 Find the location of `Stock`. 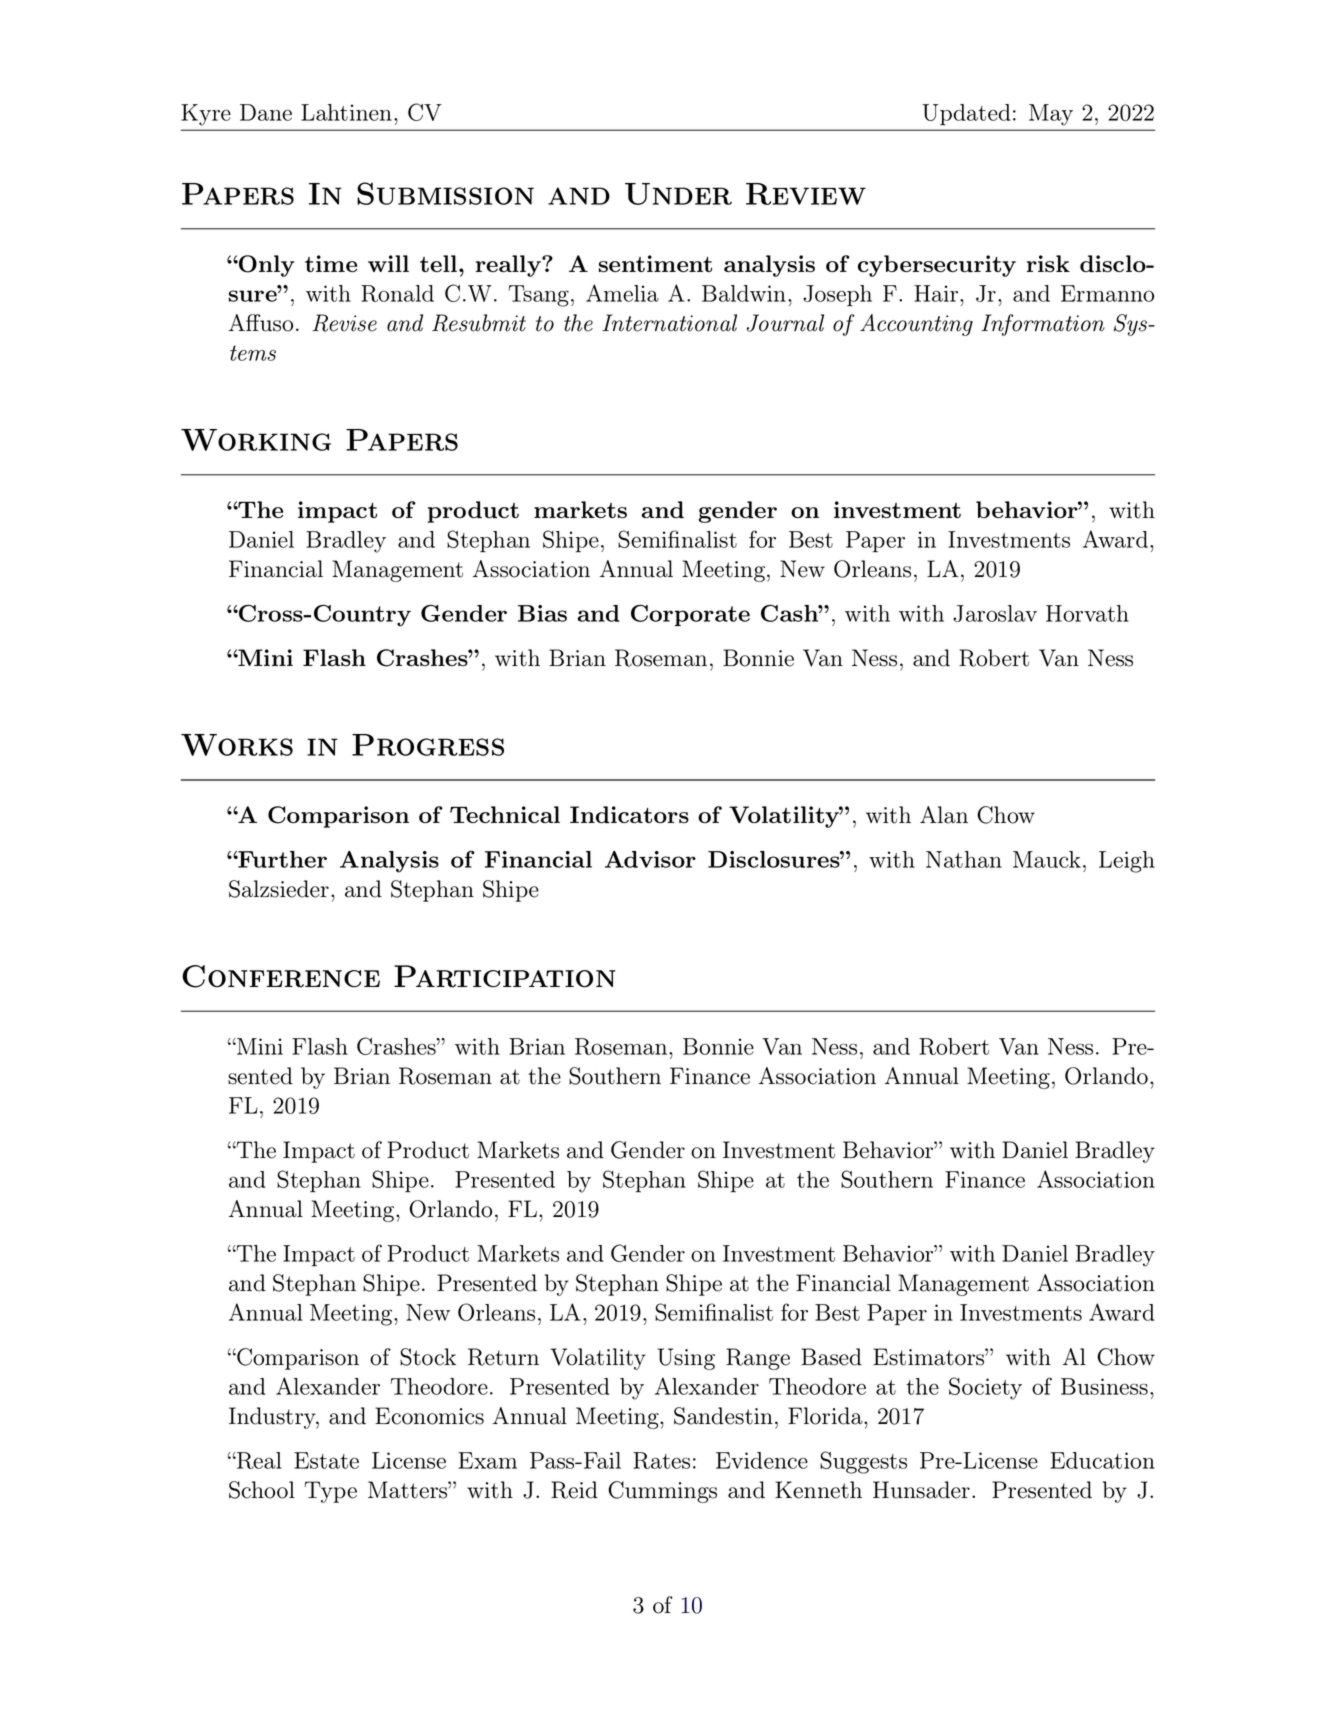

Stock is located at coordinates (428, 1357).
